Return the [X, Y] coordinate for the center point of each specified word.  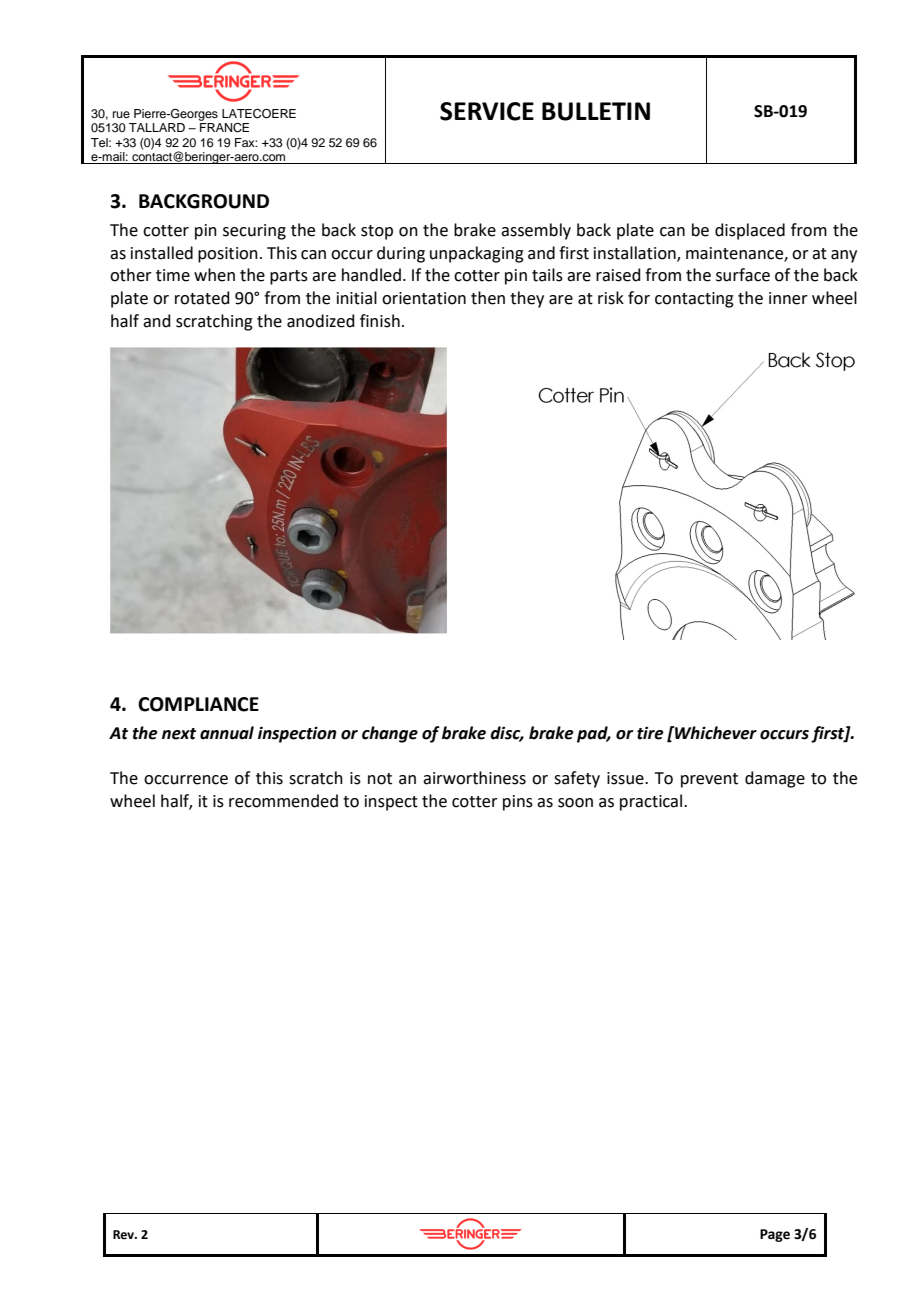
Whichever [715, 733]
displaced [750, 231]
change [390, 734]
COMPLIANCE [198, 704]
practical [652, 802]
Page [775, 1235]
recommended [283, 801]
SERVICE [487, 111]
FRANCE [224, 128]
